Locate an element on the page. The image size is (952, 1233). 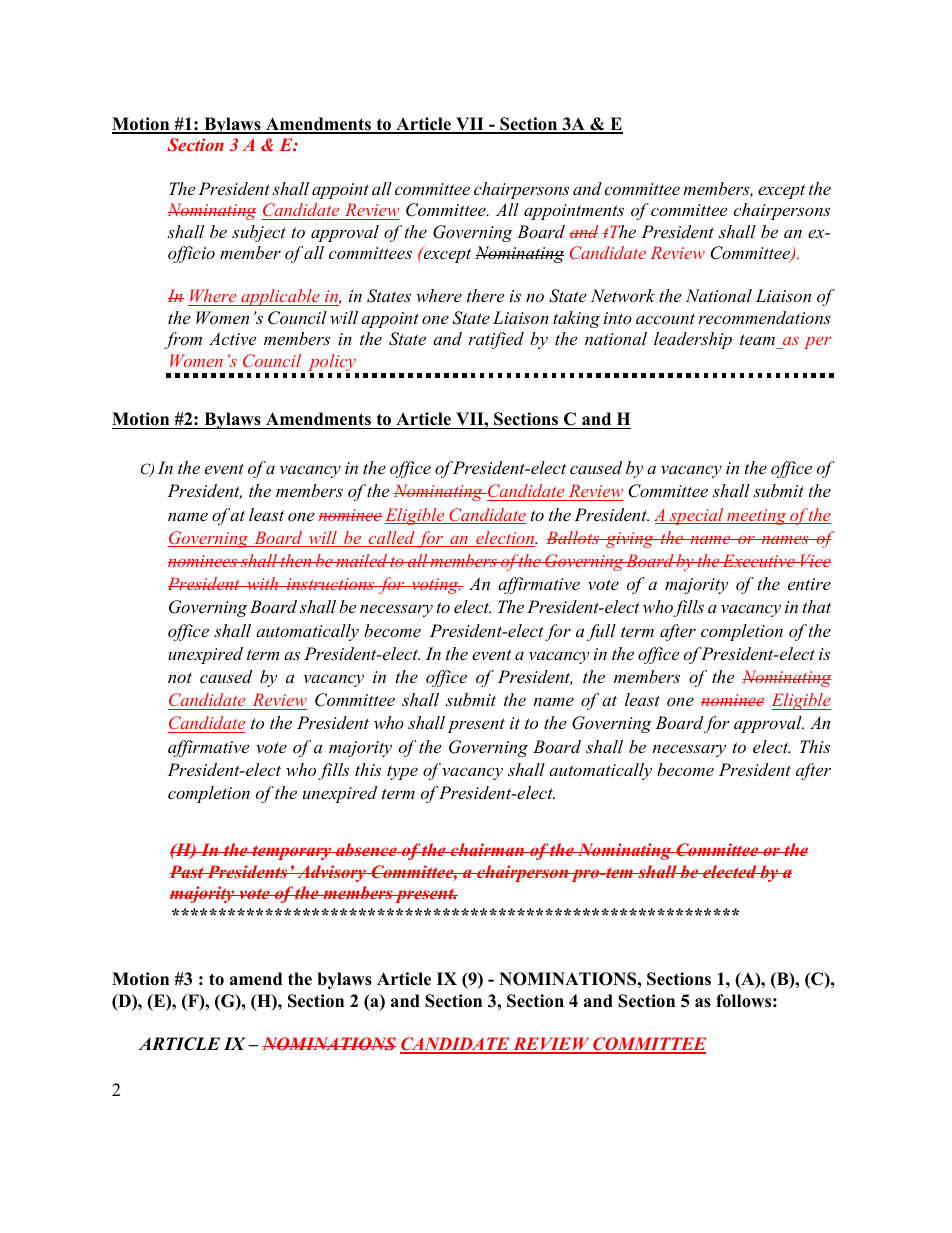
there is located at coordinates (485, 295).
